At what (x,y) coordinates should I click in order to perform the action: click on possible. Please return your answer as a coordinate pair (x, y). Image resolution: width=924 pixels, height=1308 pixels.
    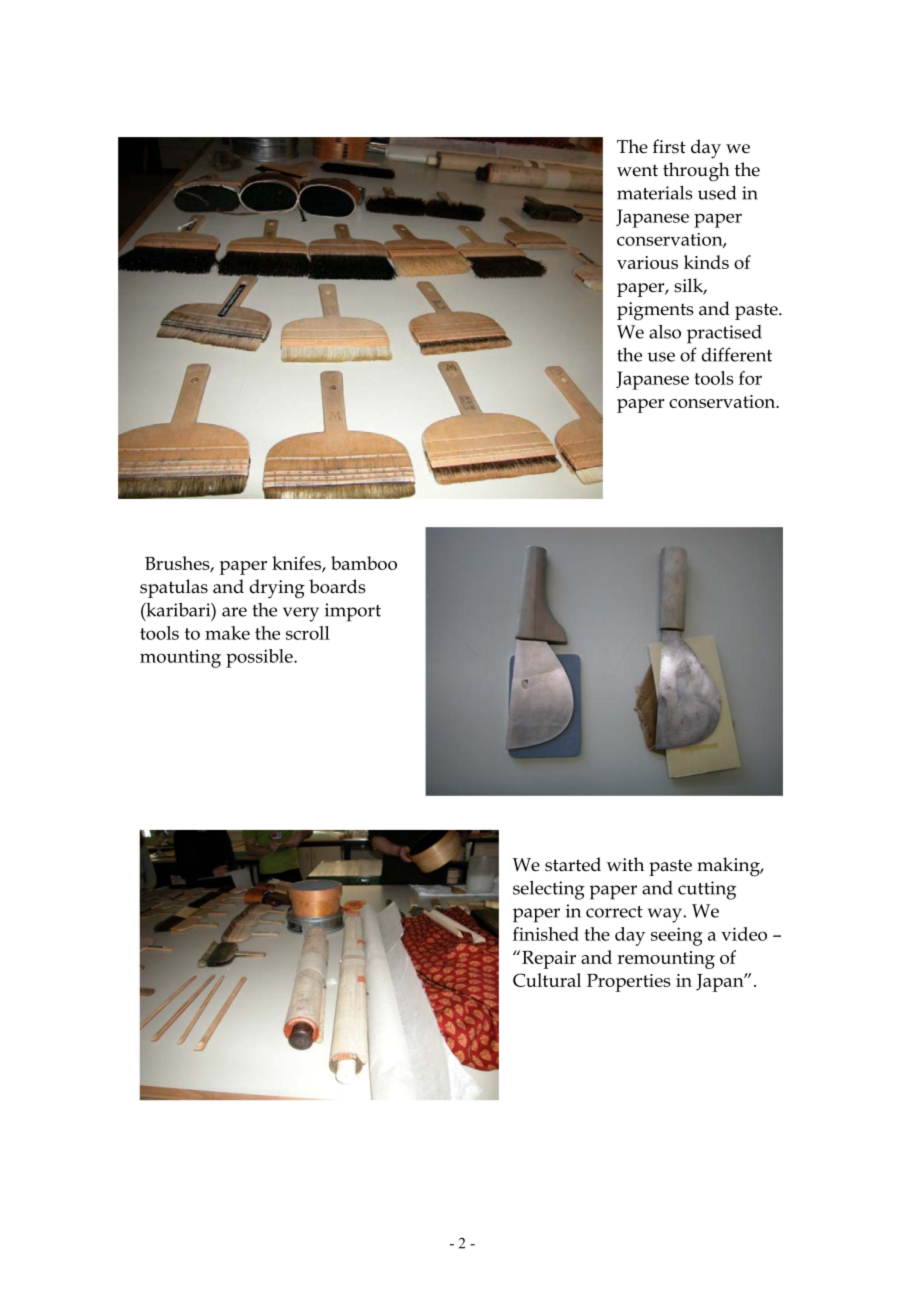
    Looking at the image, I should click on (260, 658).
